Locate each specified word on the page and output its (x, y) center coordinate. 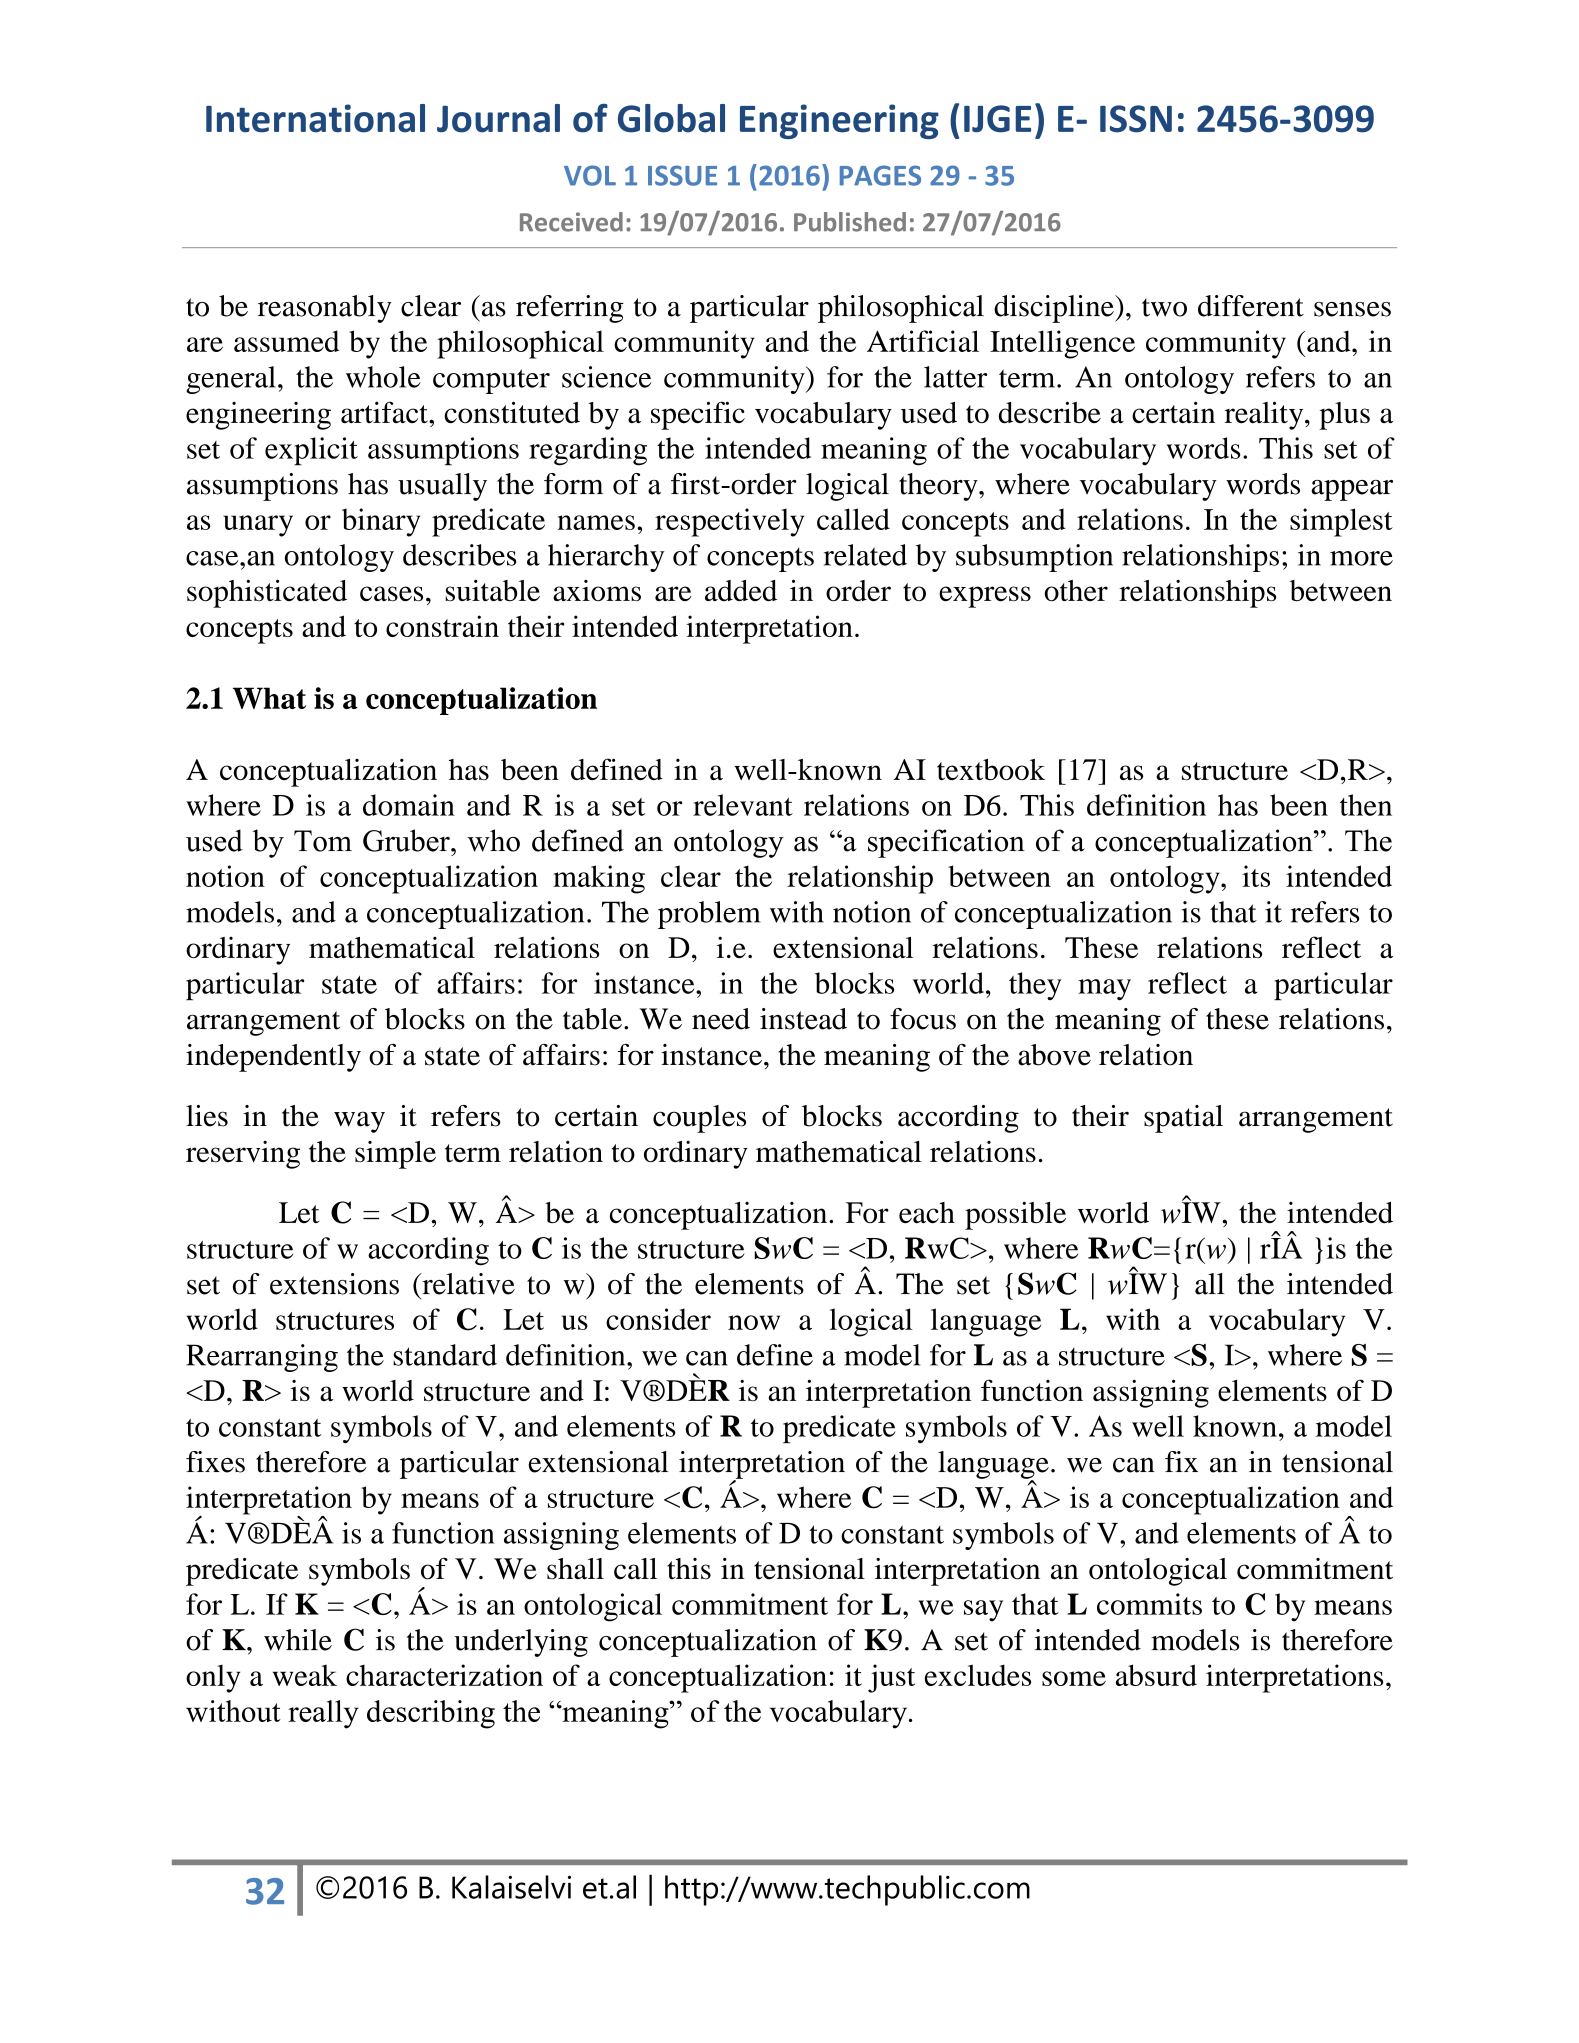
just (891, 1678)
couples (699, 1119)
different (1251, 306)
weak (305, 1675)
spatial (1183, 1119)
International (315, 118)
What (269, 698)
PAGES (880, 175)
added (741, 590)
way (359, 1122)
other (1076, 590)
